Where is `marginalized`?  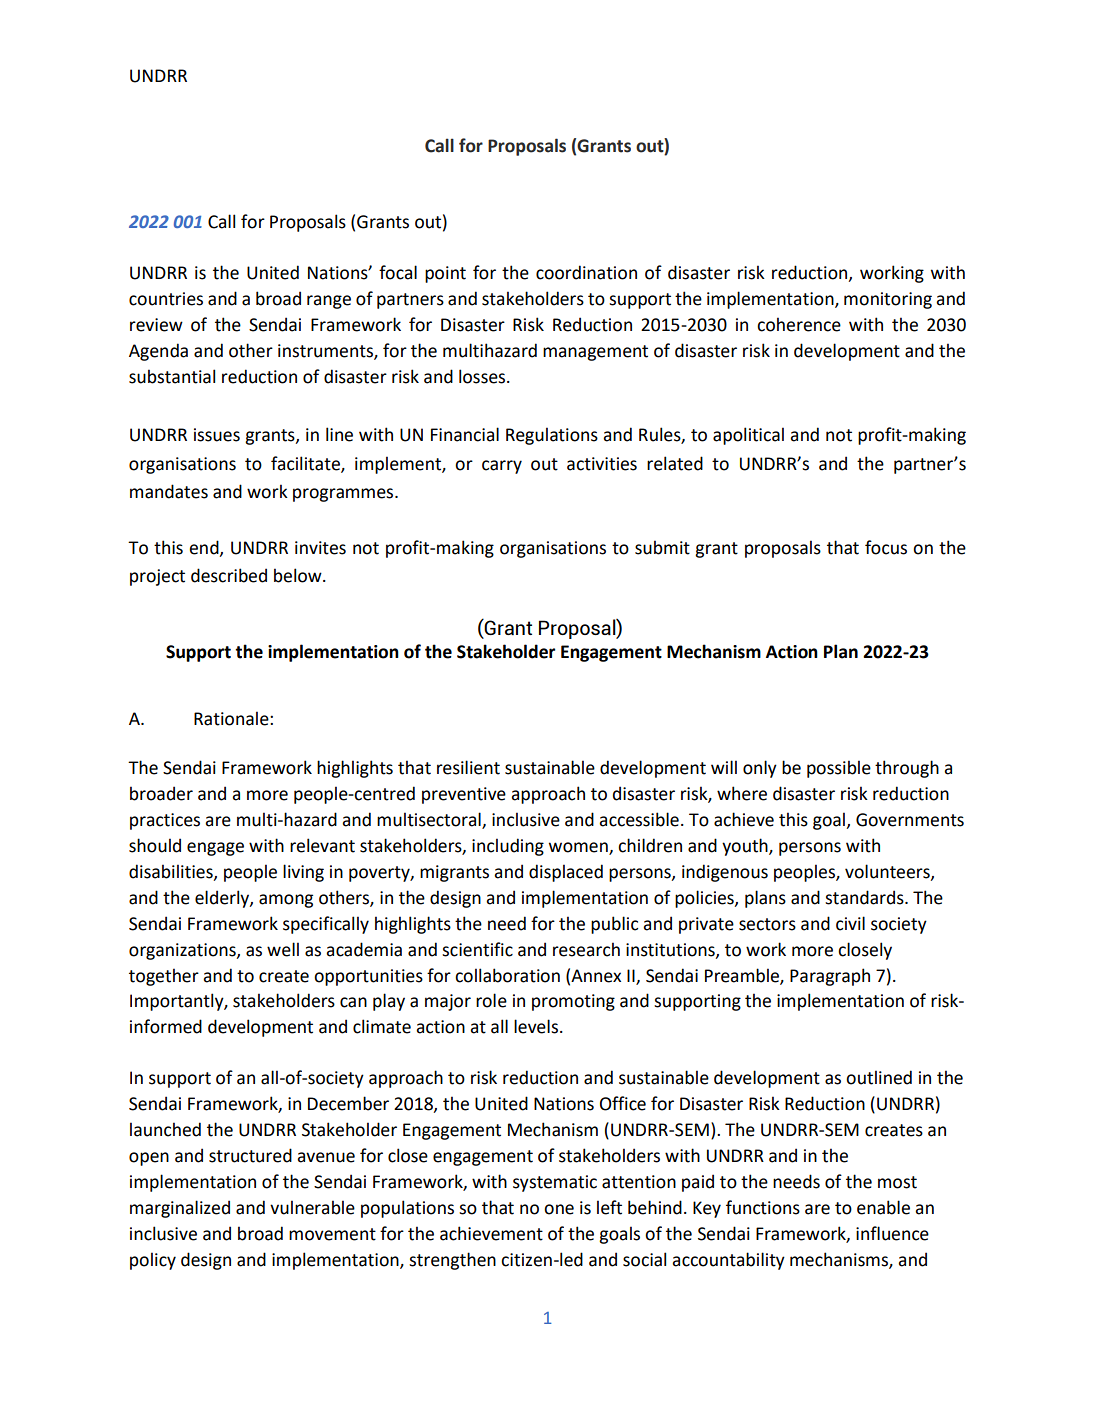 marginalized is located at coordinates (180, 1209).
